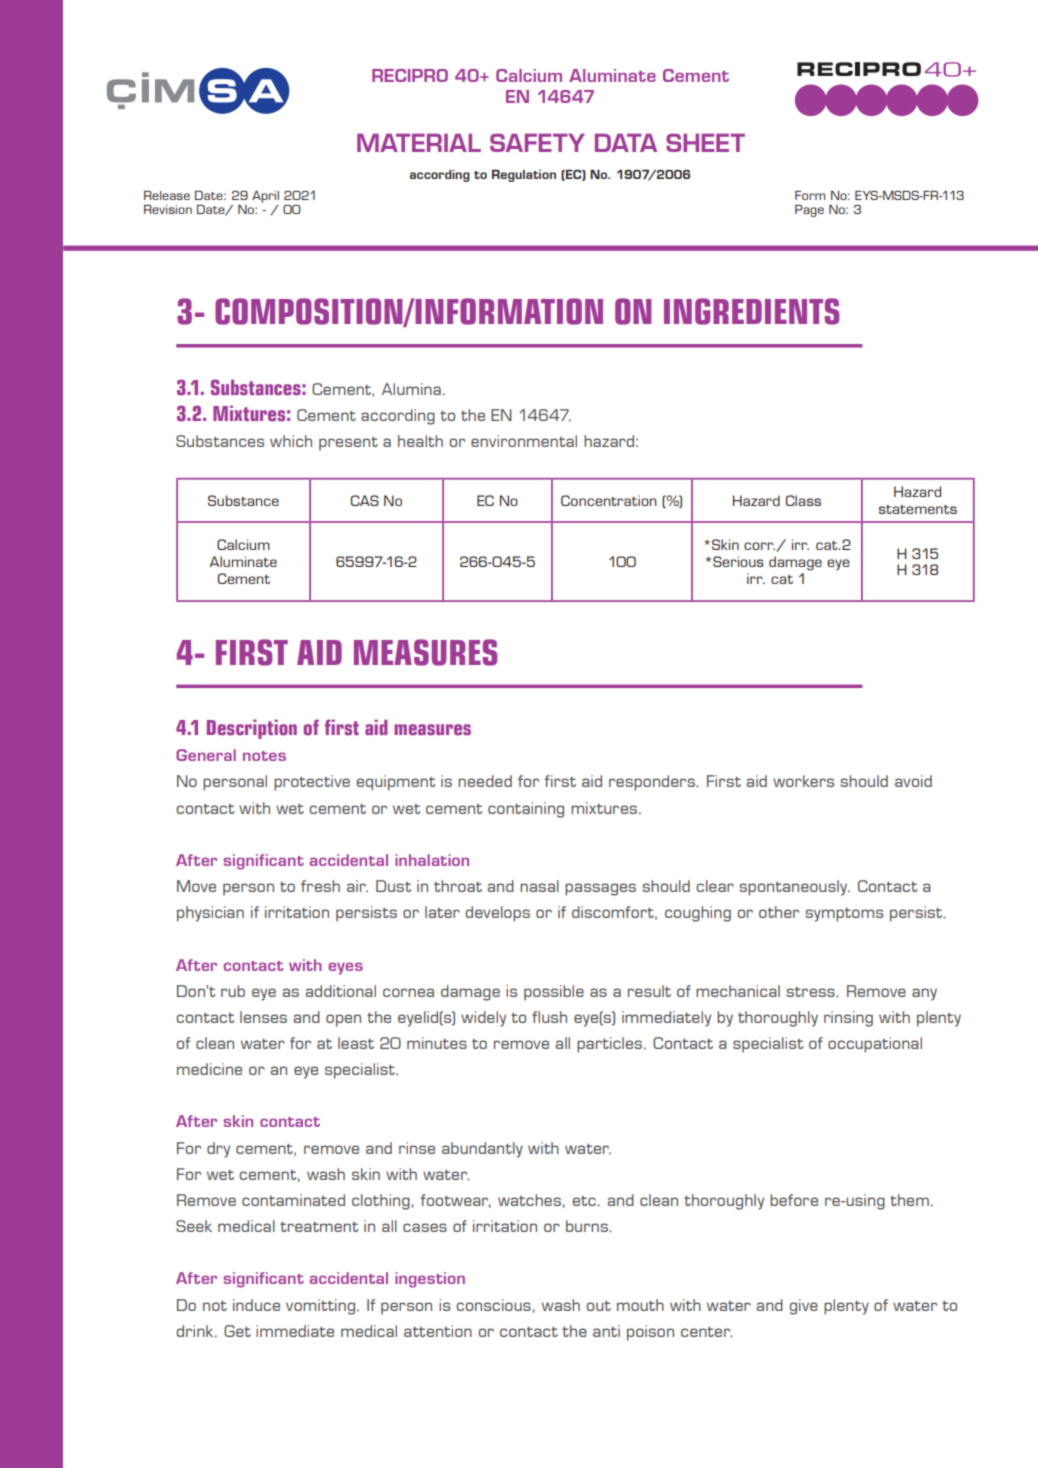 Image resolution: width=1038 pixels, height=1468 pixels. I want to click on which, so click(291, 441).
